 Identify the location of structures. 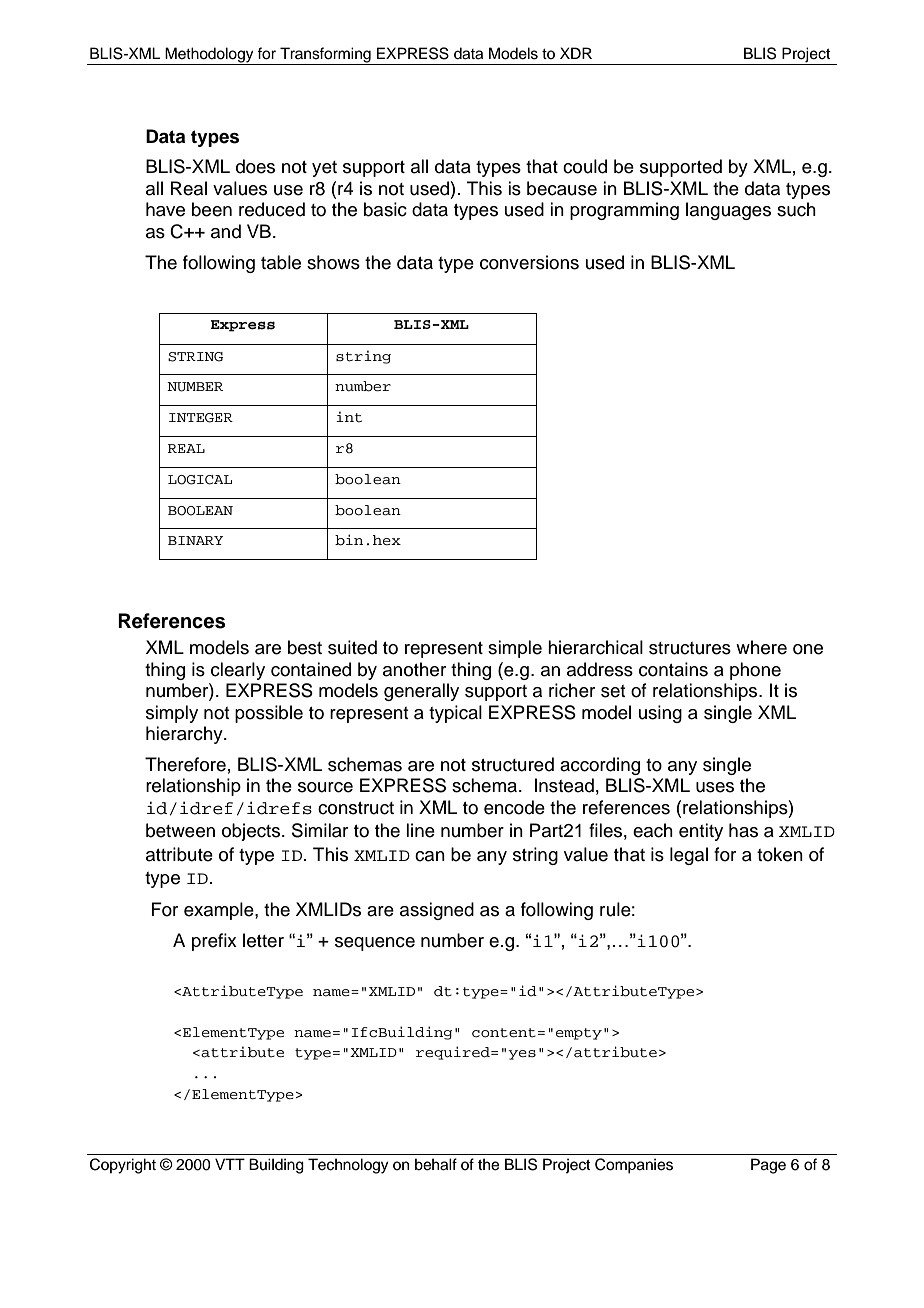
(690, 648).
